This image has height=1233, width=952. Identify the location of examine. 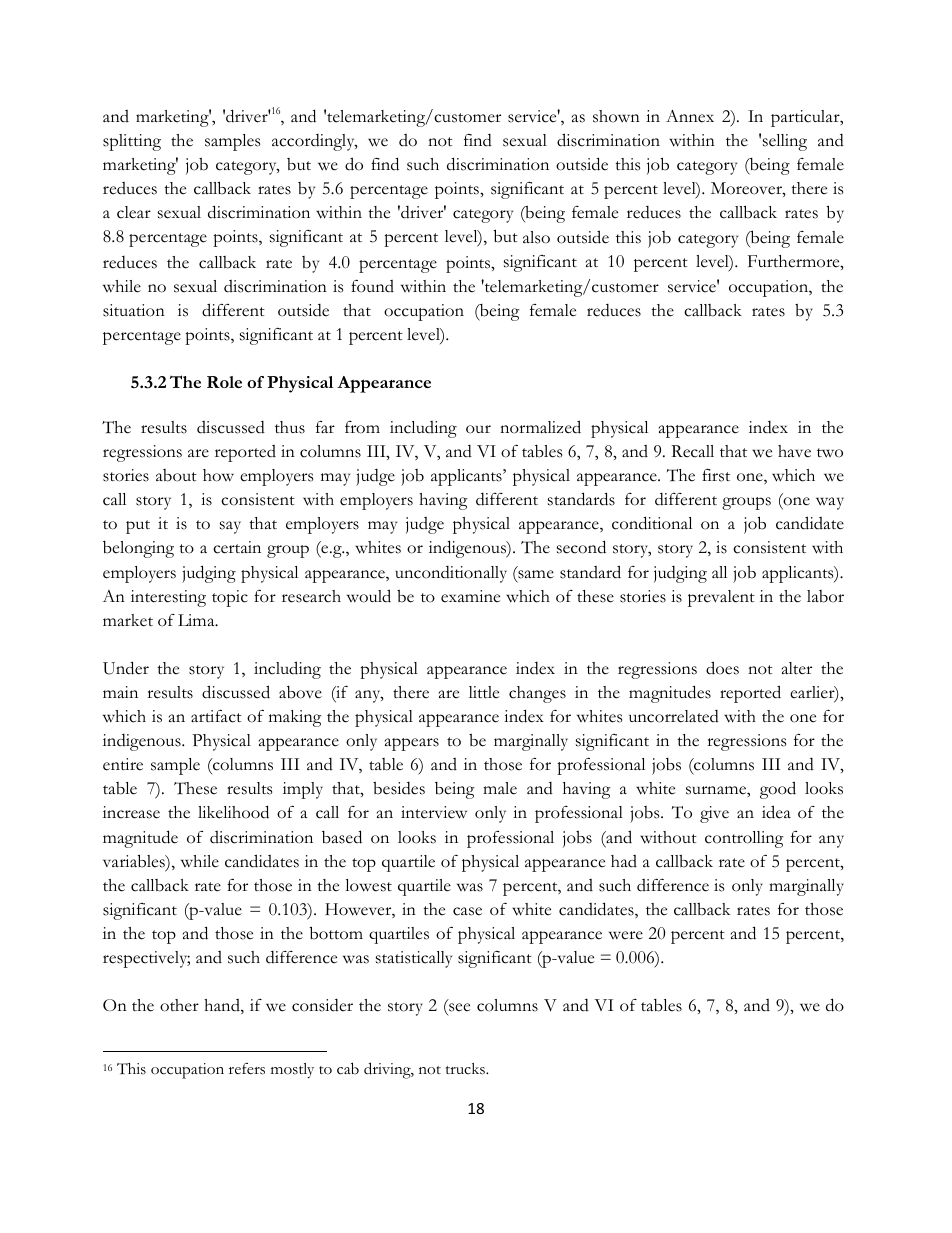
(470, 596).
